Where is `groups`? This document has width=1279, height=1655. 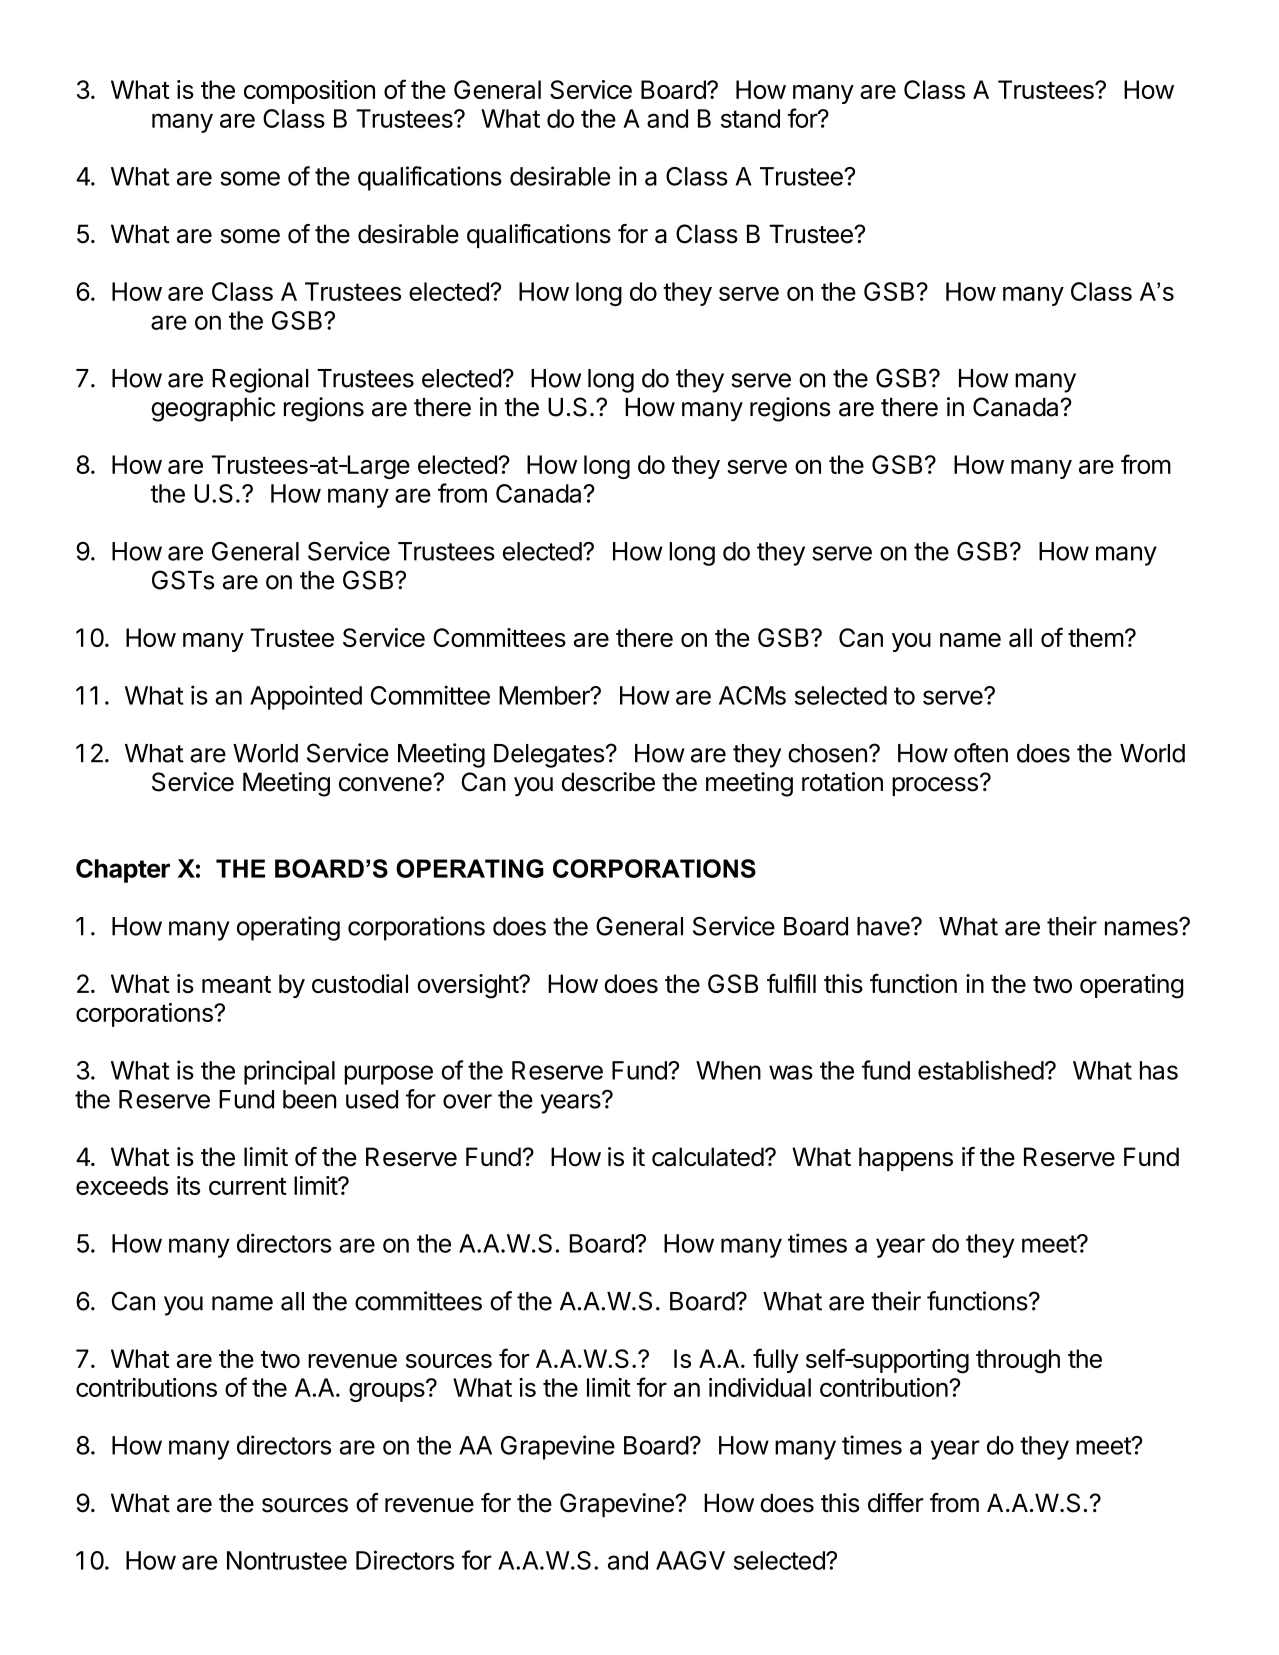 groups is located at coordinates (388, 1391).
